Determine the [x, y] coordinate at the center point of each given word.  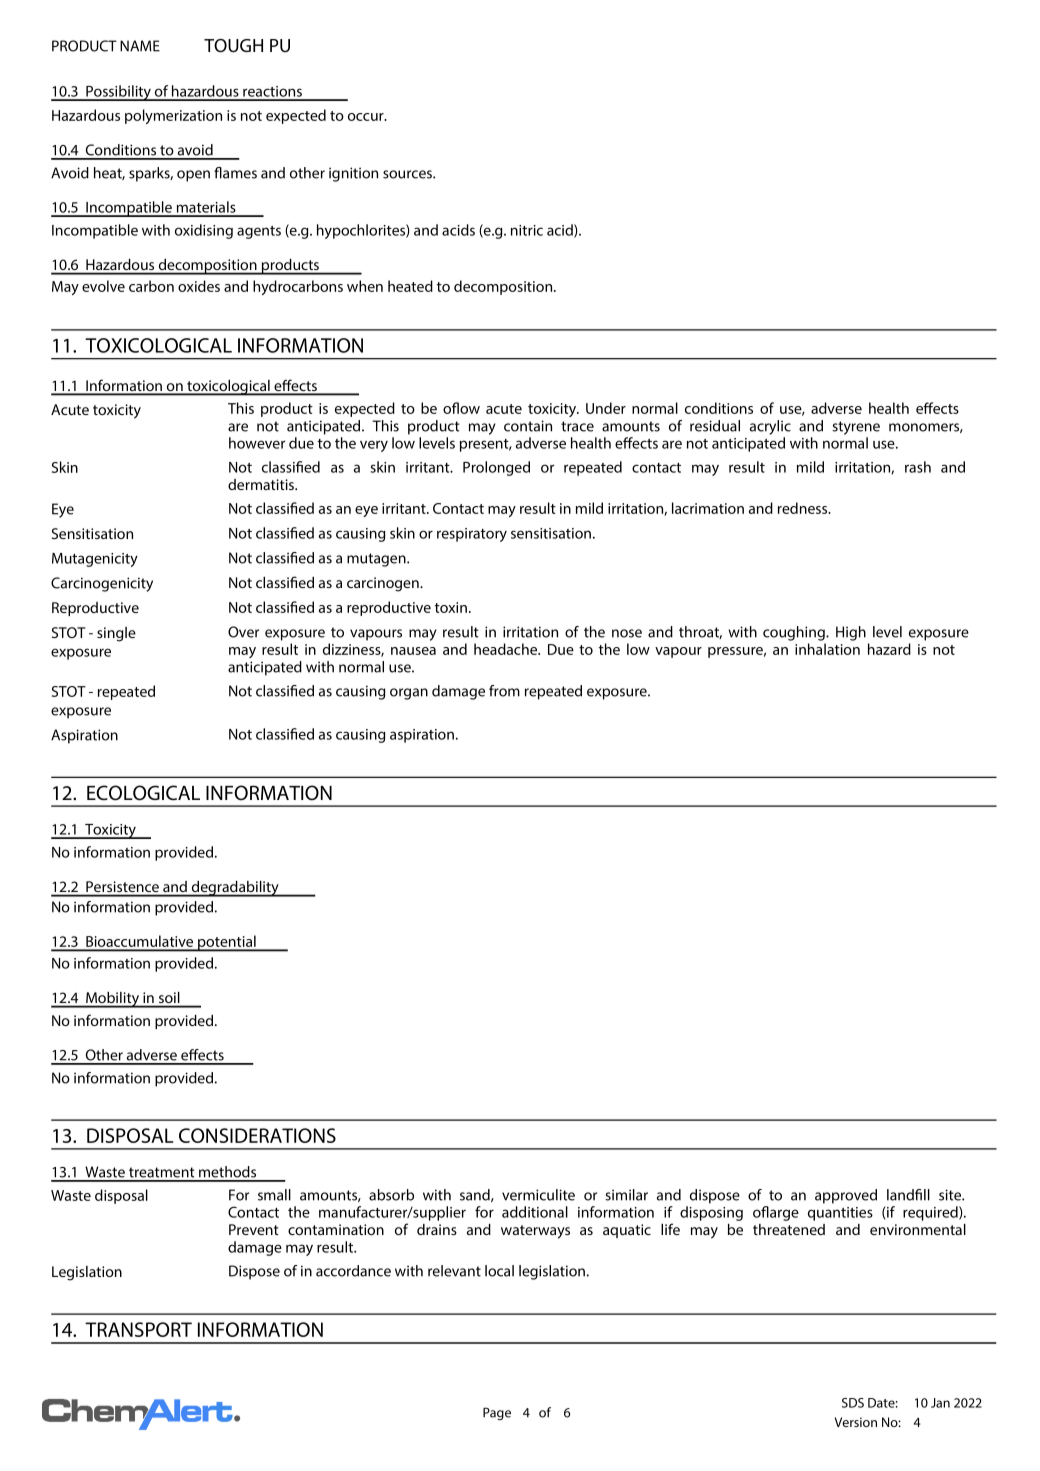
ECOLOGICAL [143, 793]
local [499, 1271]
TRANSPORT [138, 1329]
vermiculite [538, 1195]
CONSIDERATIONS [257, 1135]
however [257, 443]
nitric [527, 230]
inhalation [827, 649]
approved [846, 1196]
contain [528, 426]
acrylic [770, 427]
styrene [856, 428]
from [504, 691]
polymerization [173, 116]
